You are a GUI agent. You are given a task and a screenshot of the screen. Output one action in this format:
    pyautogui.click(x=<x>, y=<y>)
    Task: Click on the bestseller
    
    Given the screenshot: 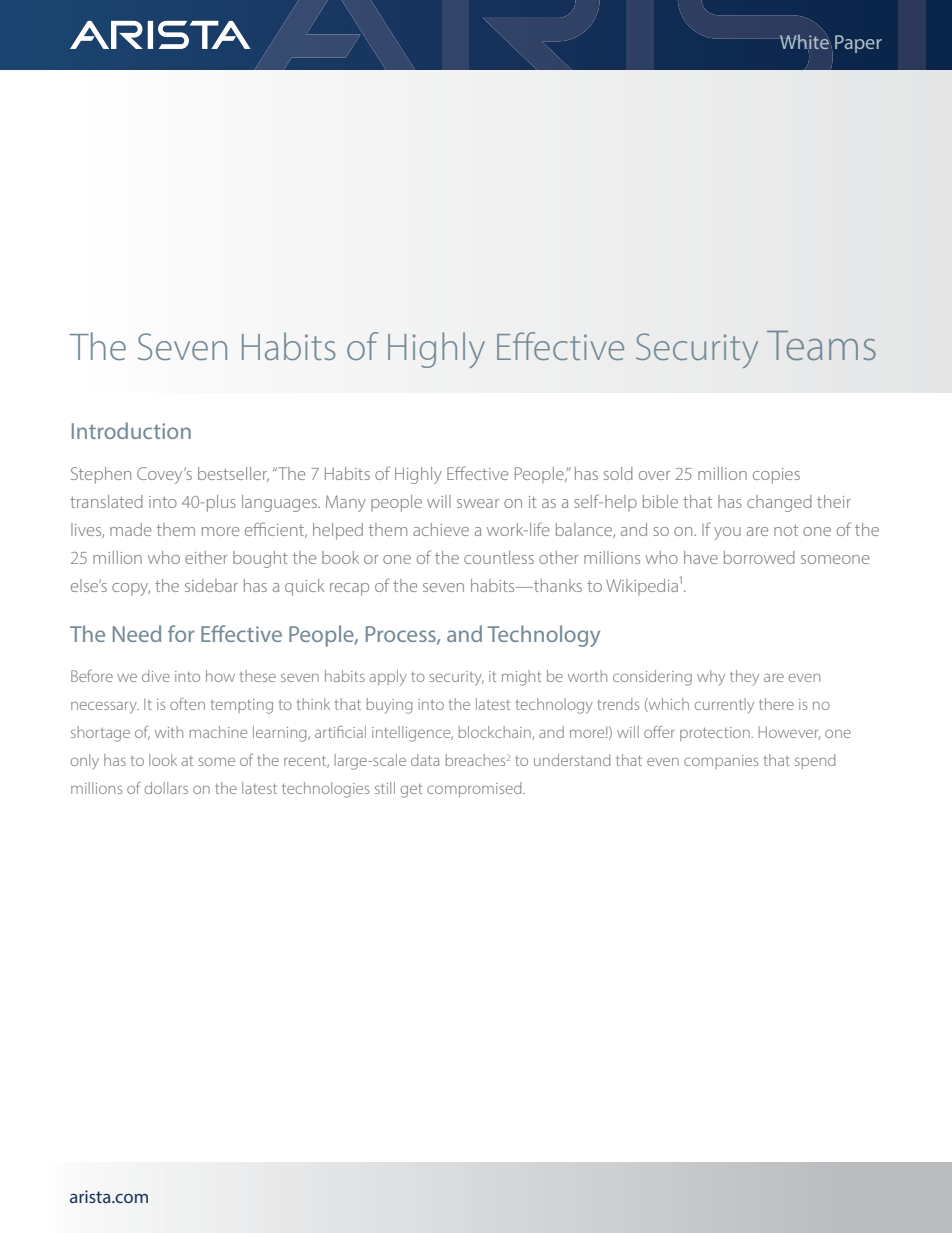 What is the action you would take?
    pyautogui.click(x=233, y=474)
